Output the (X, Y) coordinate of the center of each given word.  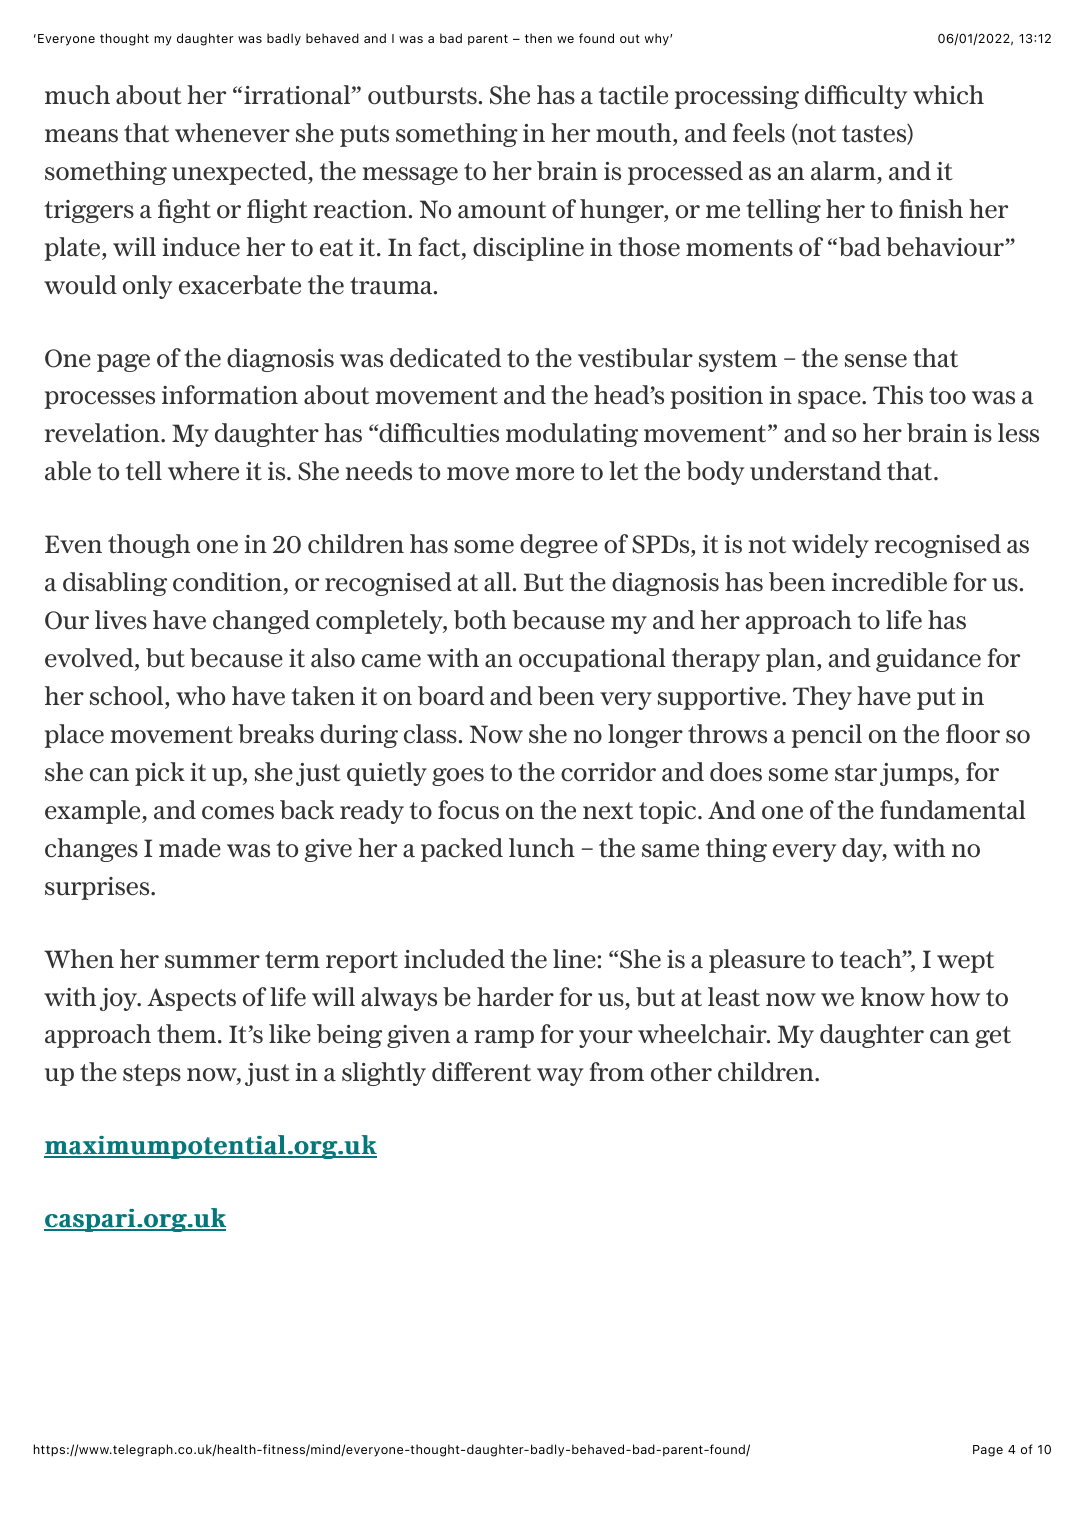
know (893, 996)
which (948, 94)
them (188, 1033)
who (200, 695)
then (538, 38)
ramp (504, 1039)
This (898, 394)
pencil (826, 736)
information (230, 395)
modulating (572, 435)
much (77, 95)
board (451, 696)
